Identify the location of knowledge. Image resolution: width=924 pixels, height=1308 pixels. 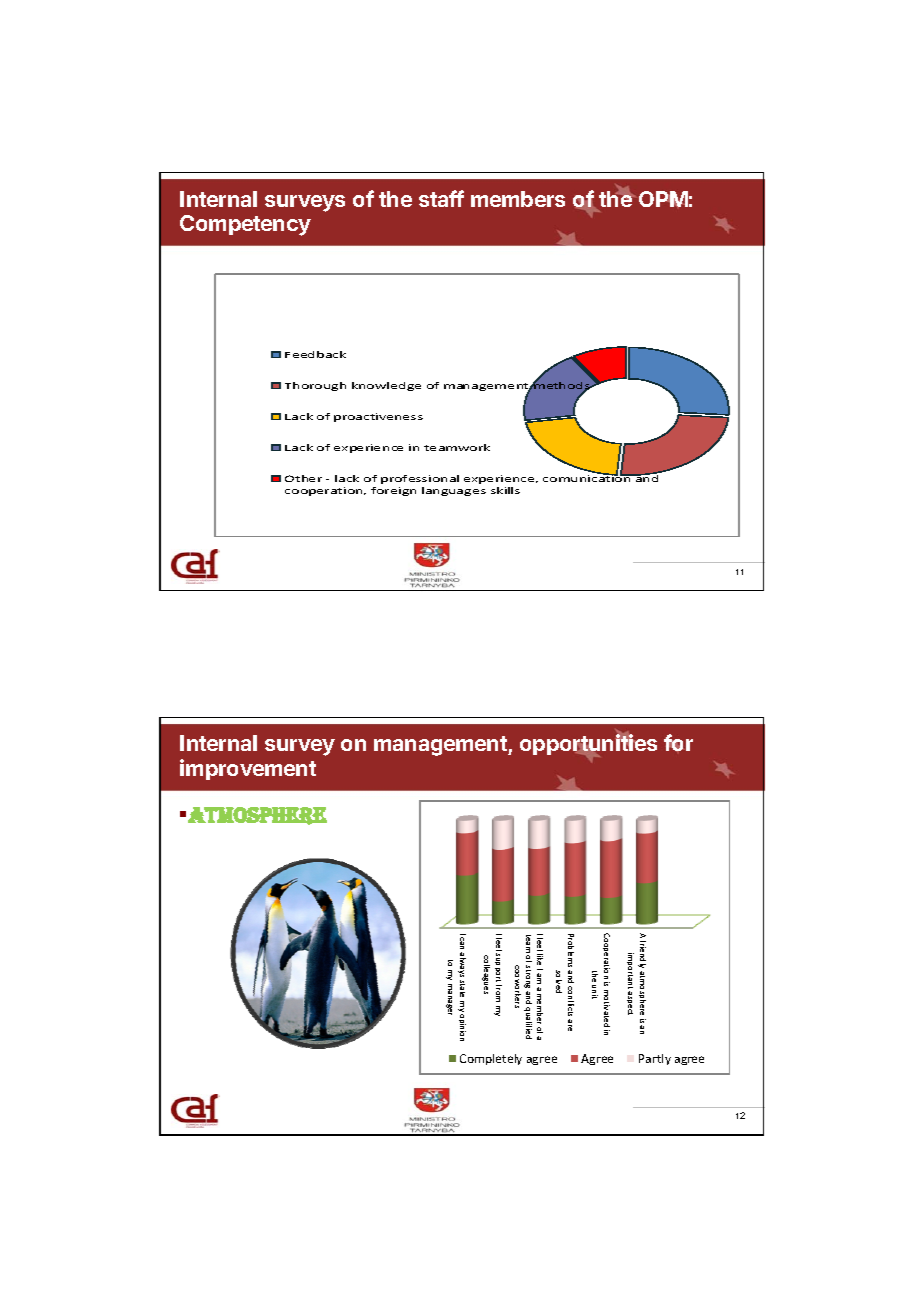
(386, 386).
